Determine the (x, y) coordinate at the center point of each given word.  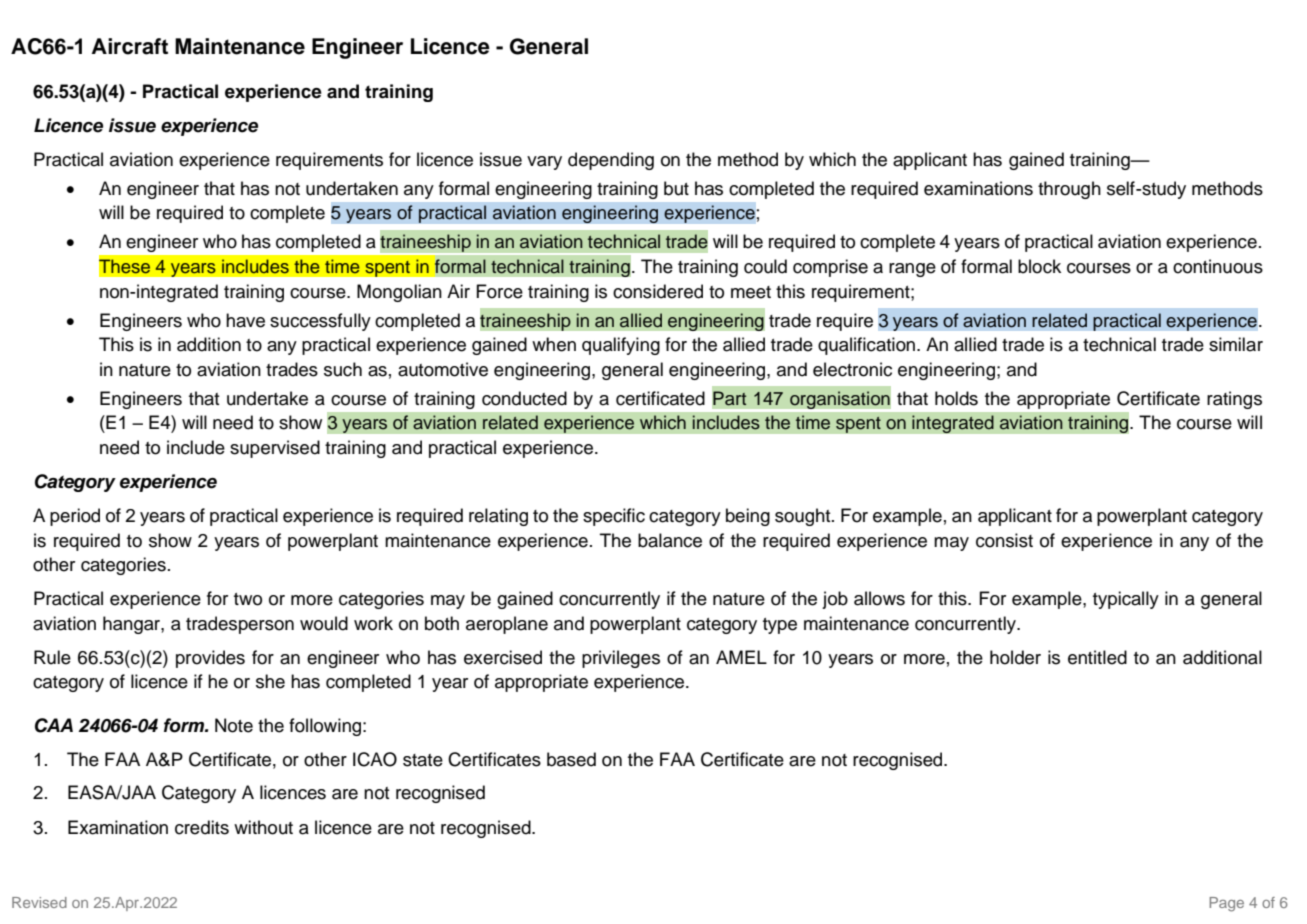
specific (614, 517)
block (1039, 266)
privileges (621, 659)
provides (210, 659)
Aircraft (130, 46)
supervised (275, 449)
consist (1004, 540)
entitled (1097, 657)
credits (202, 827)
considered (658, 291)
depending (611, 161)
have (245, 320)
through (1069, 190)
